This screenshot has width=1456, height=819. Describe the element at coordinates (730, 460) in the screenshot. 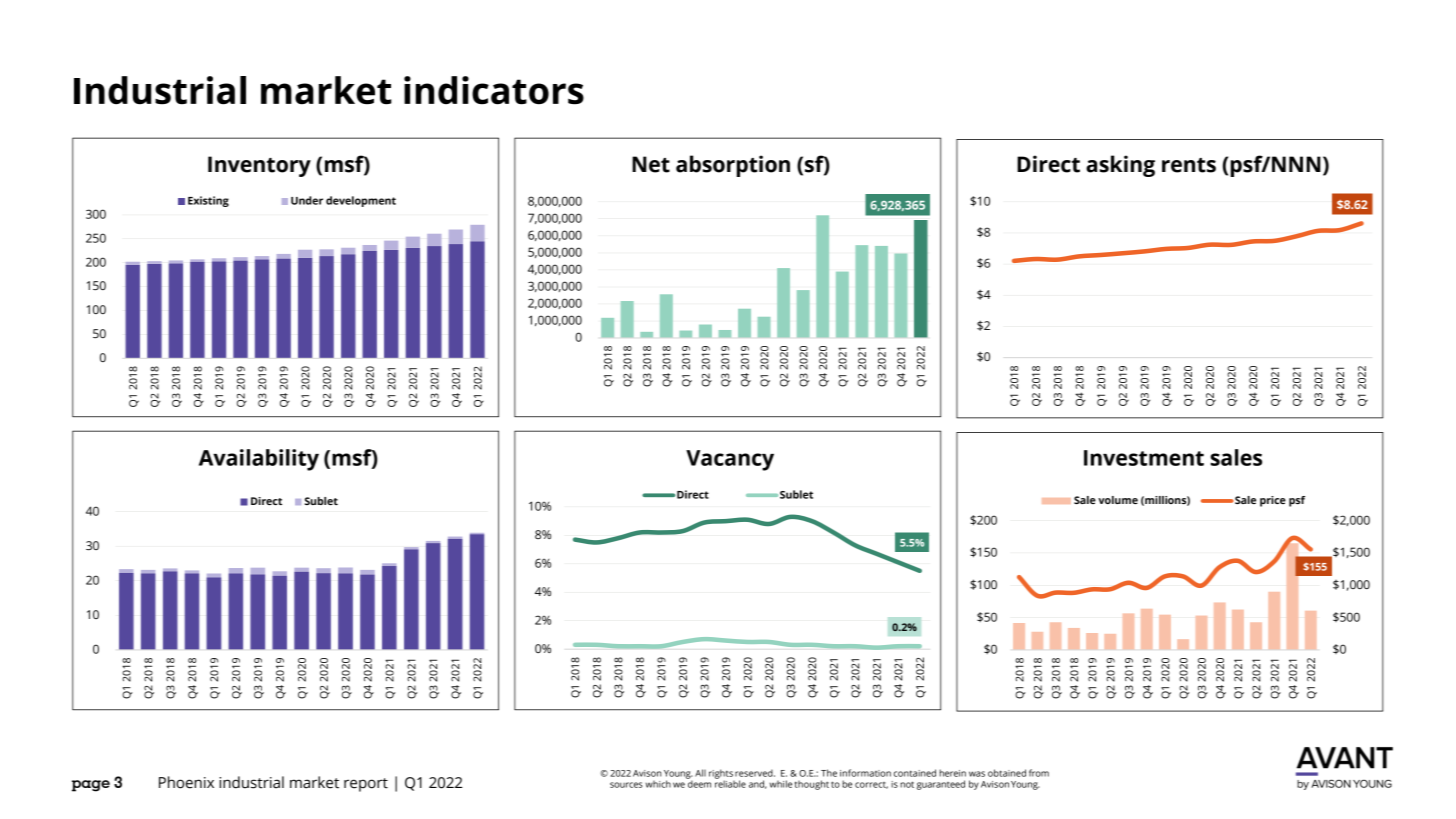

I see `Vacancy` at that location.
